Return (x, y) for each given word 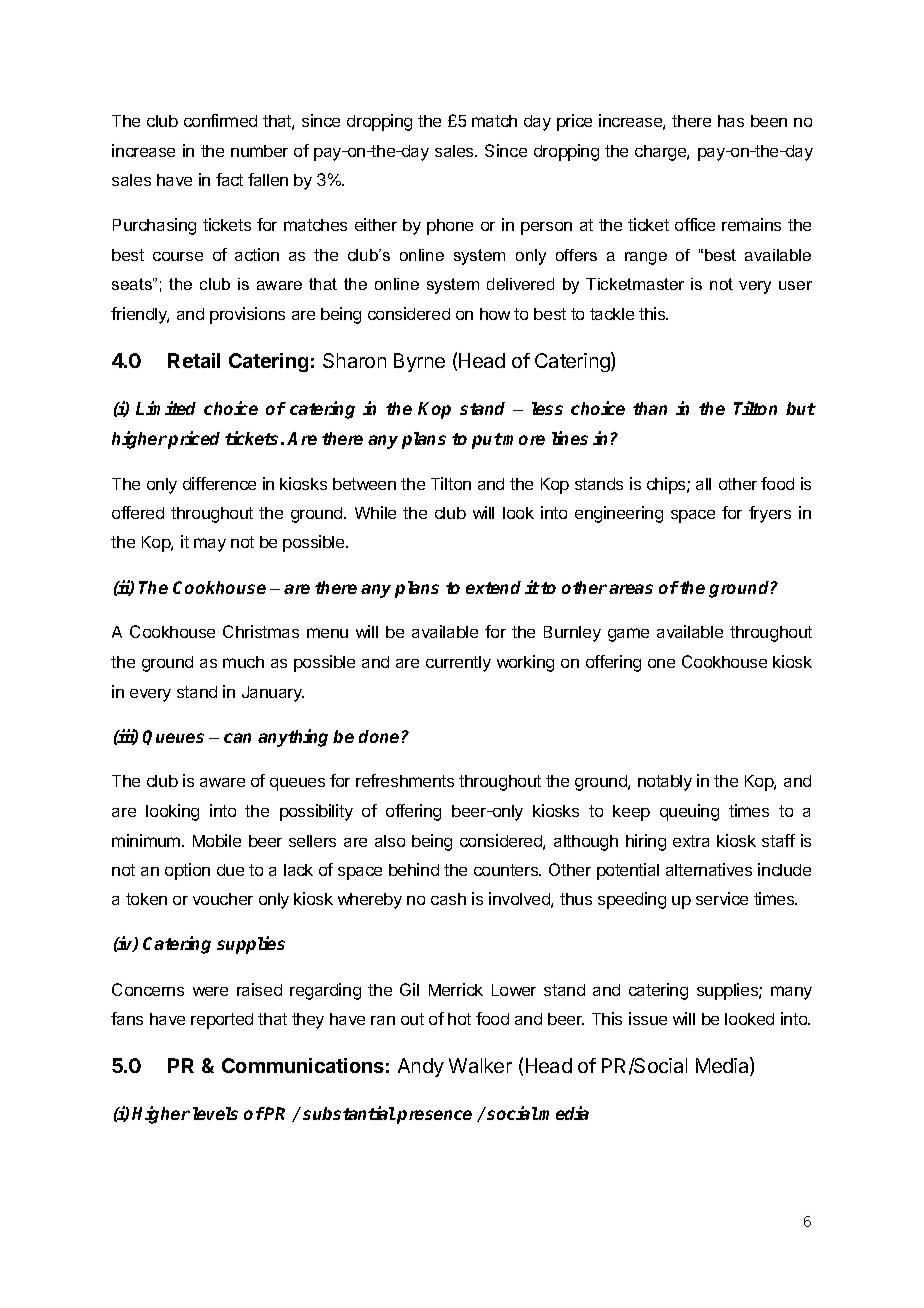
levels (215, 1113)
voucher (223, 899)
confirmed (220, 120)
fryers (770, 514)
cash (448, 899)
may (210, 545)
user (795, 285)
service (722, 898)
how (495, 314)
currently (458, 664)
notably (665, 783)
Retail (194, 360)
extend (493, 587)
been (769, 121)
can (237, 738)
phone (450, 227)
